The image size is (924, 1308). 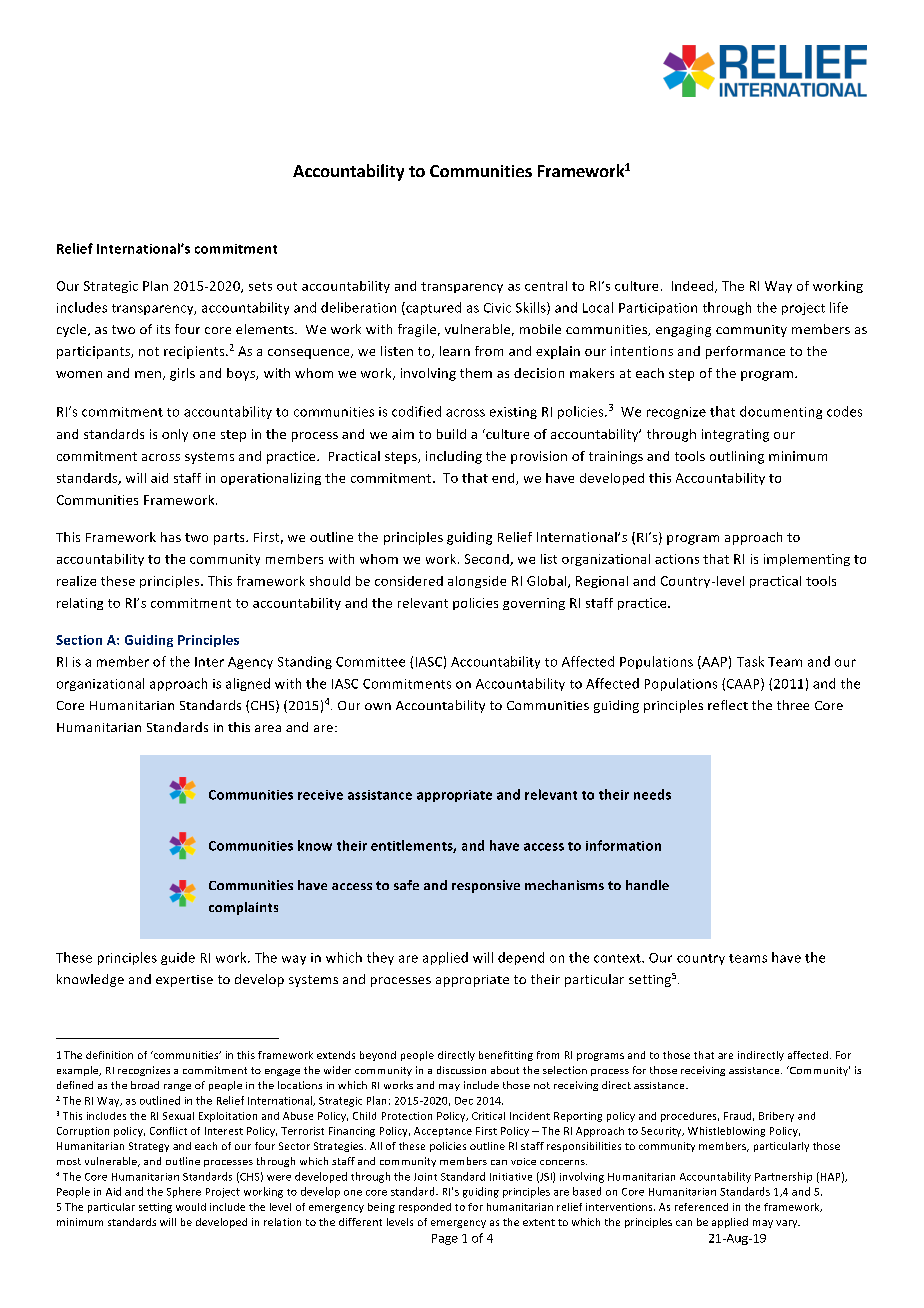 I want to click on context, so click(x=618, y=958).
